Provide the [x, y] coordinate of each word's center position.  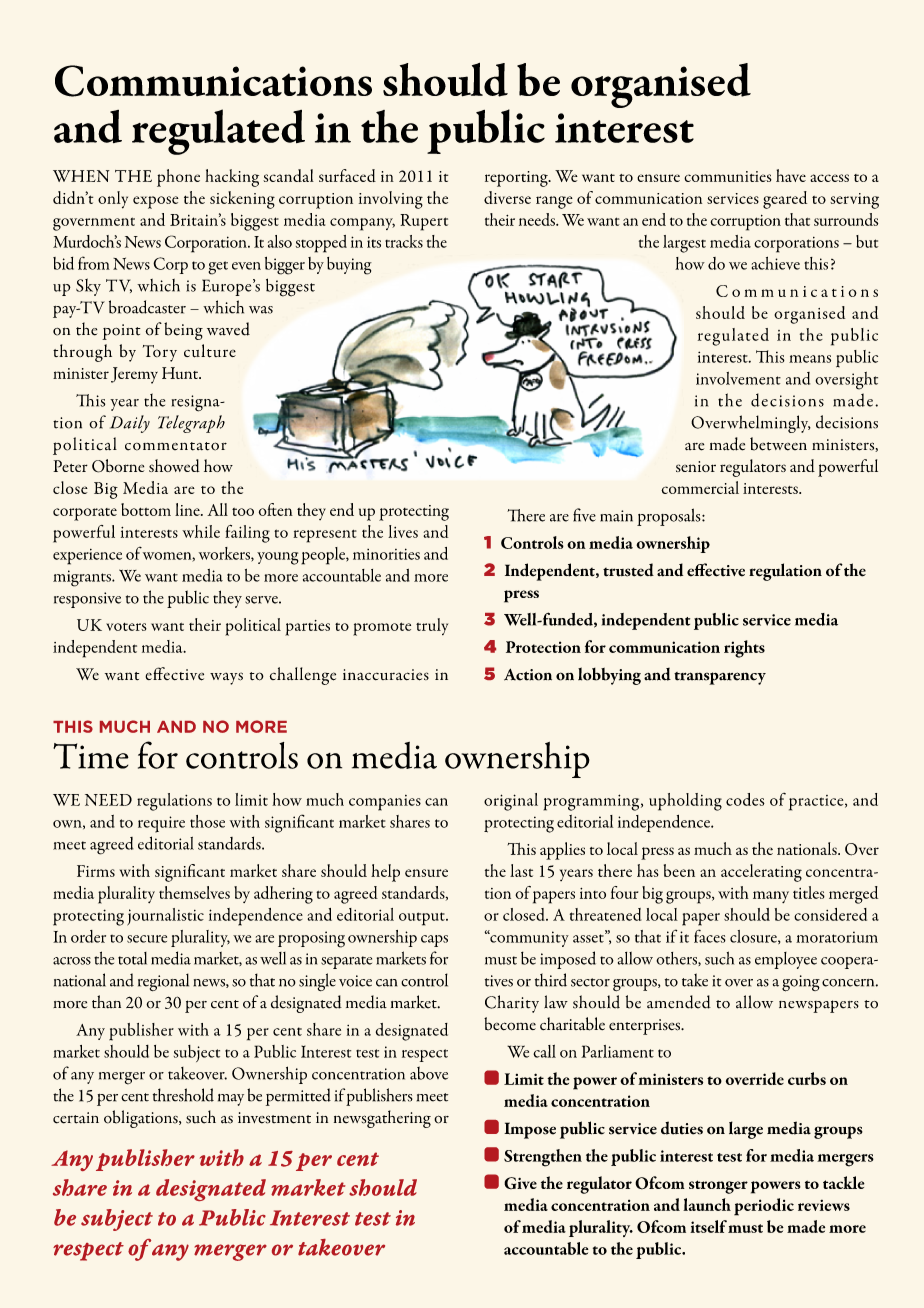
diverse [507, 197]
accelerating [761, 873]
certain [76, 1118]
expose [156, 202]
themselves [194, 892]
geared [785, 200]
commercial [700, 487]
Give [520, 1183]
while [201, 531]
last [521, 870]
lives [403, 531]
